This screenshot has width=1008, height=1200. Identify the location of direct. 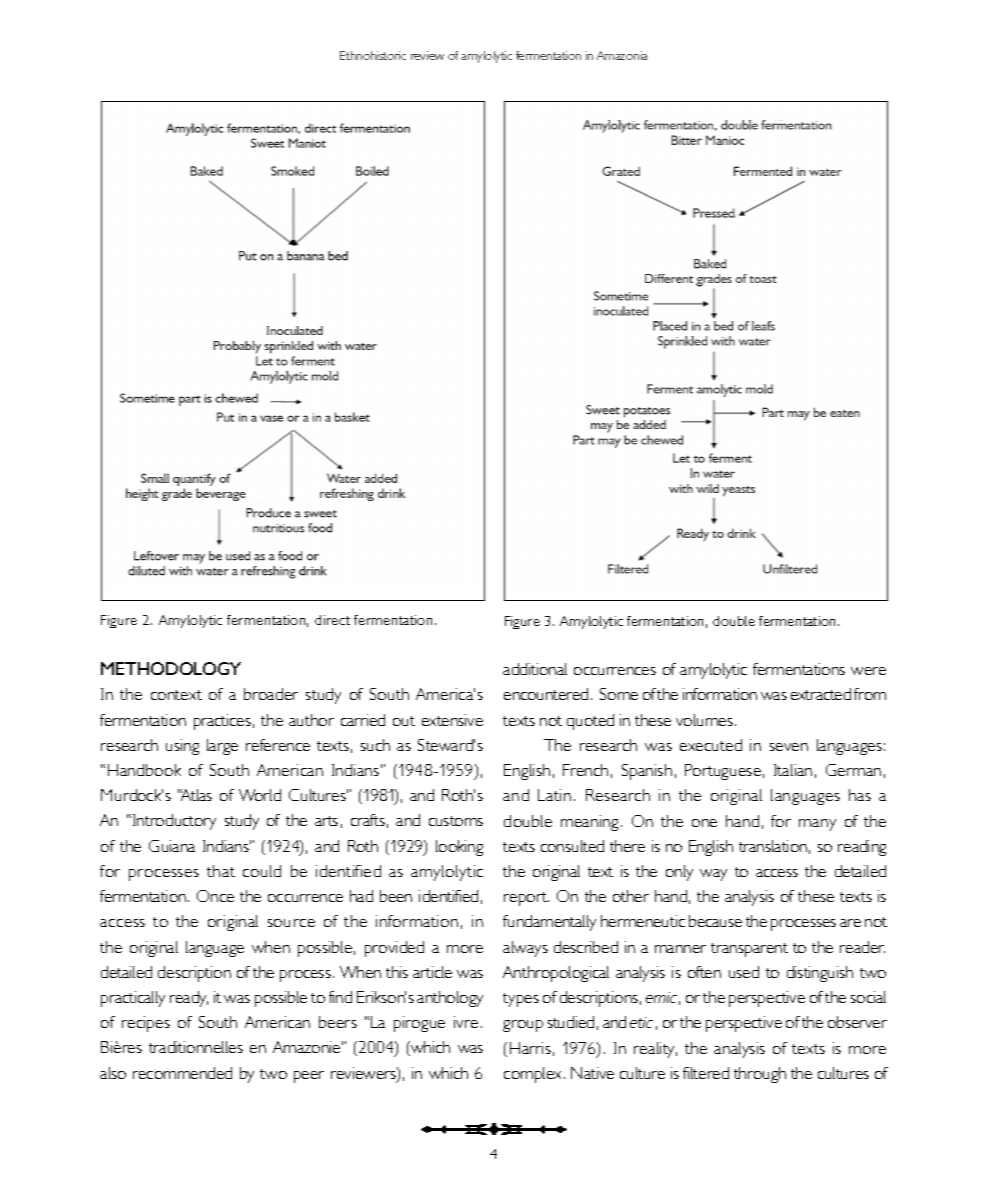
(332, 620).
